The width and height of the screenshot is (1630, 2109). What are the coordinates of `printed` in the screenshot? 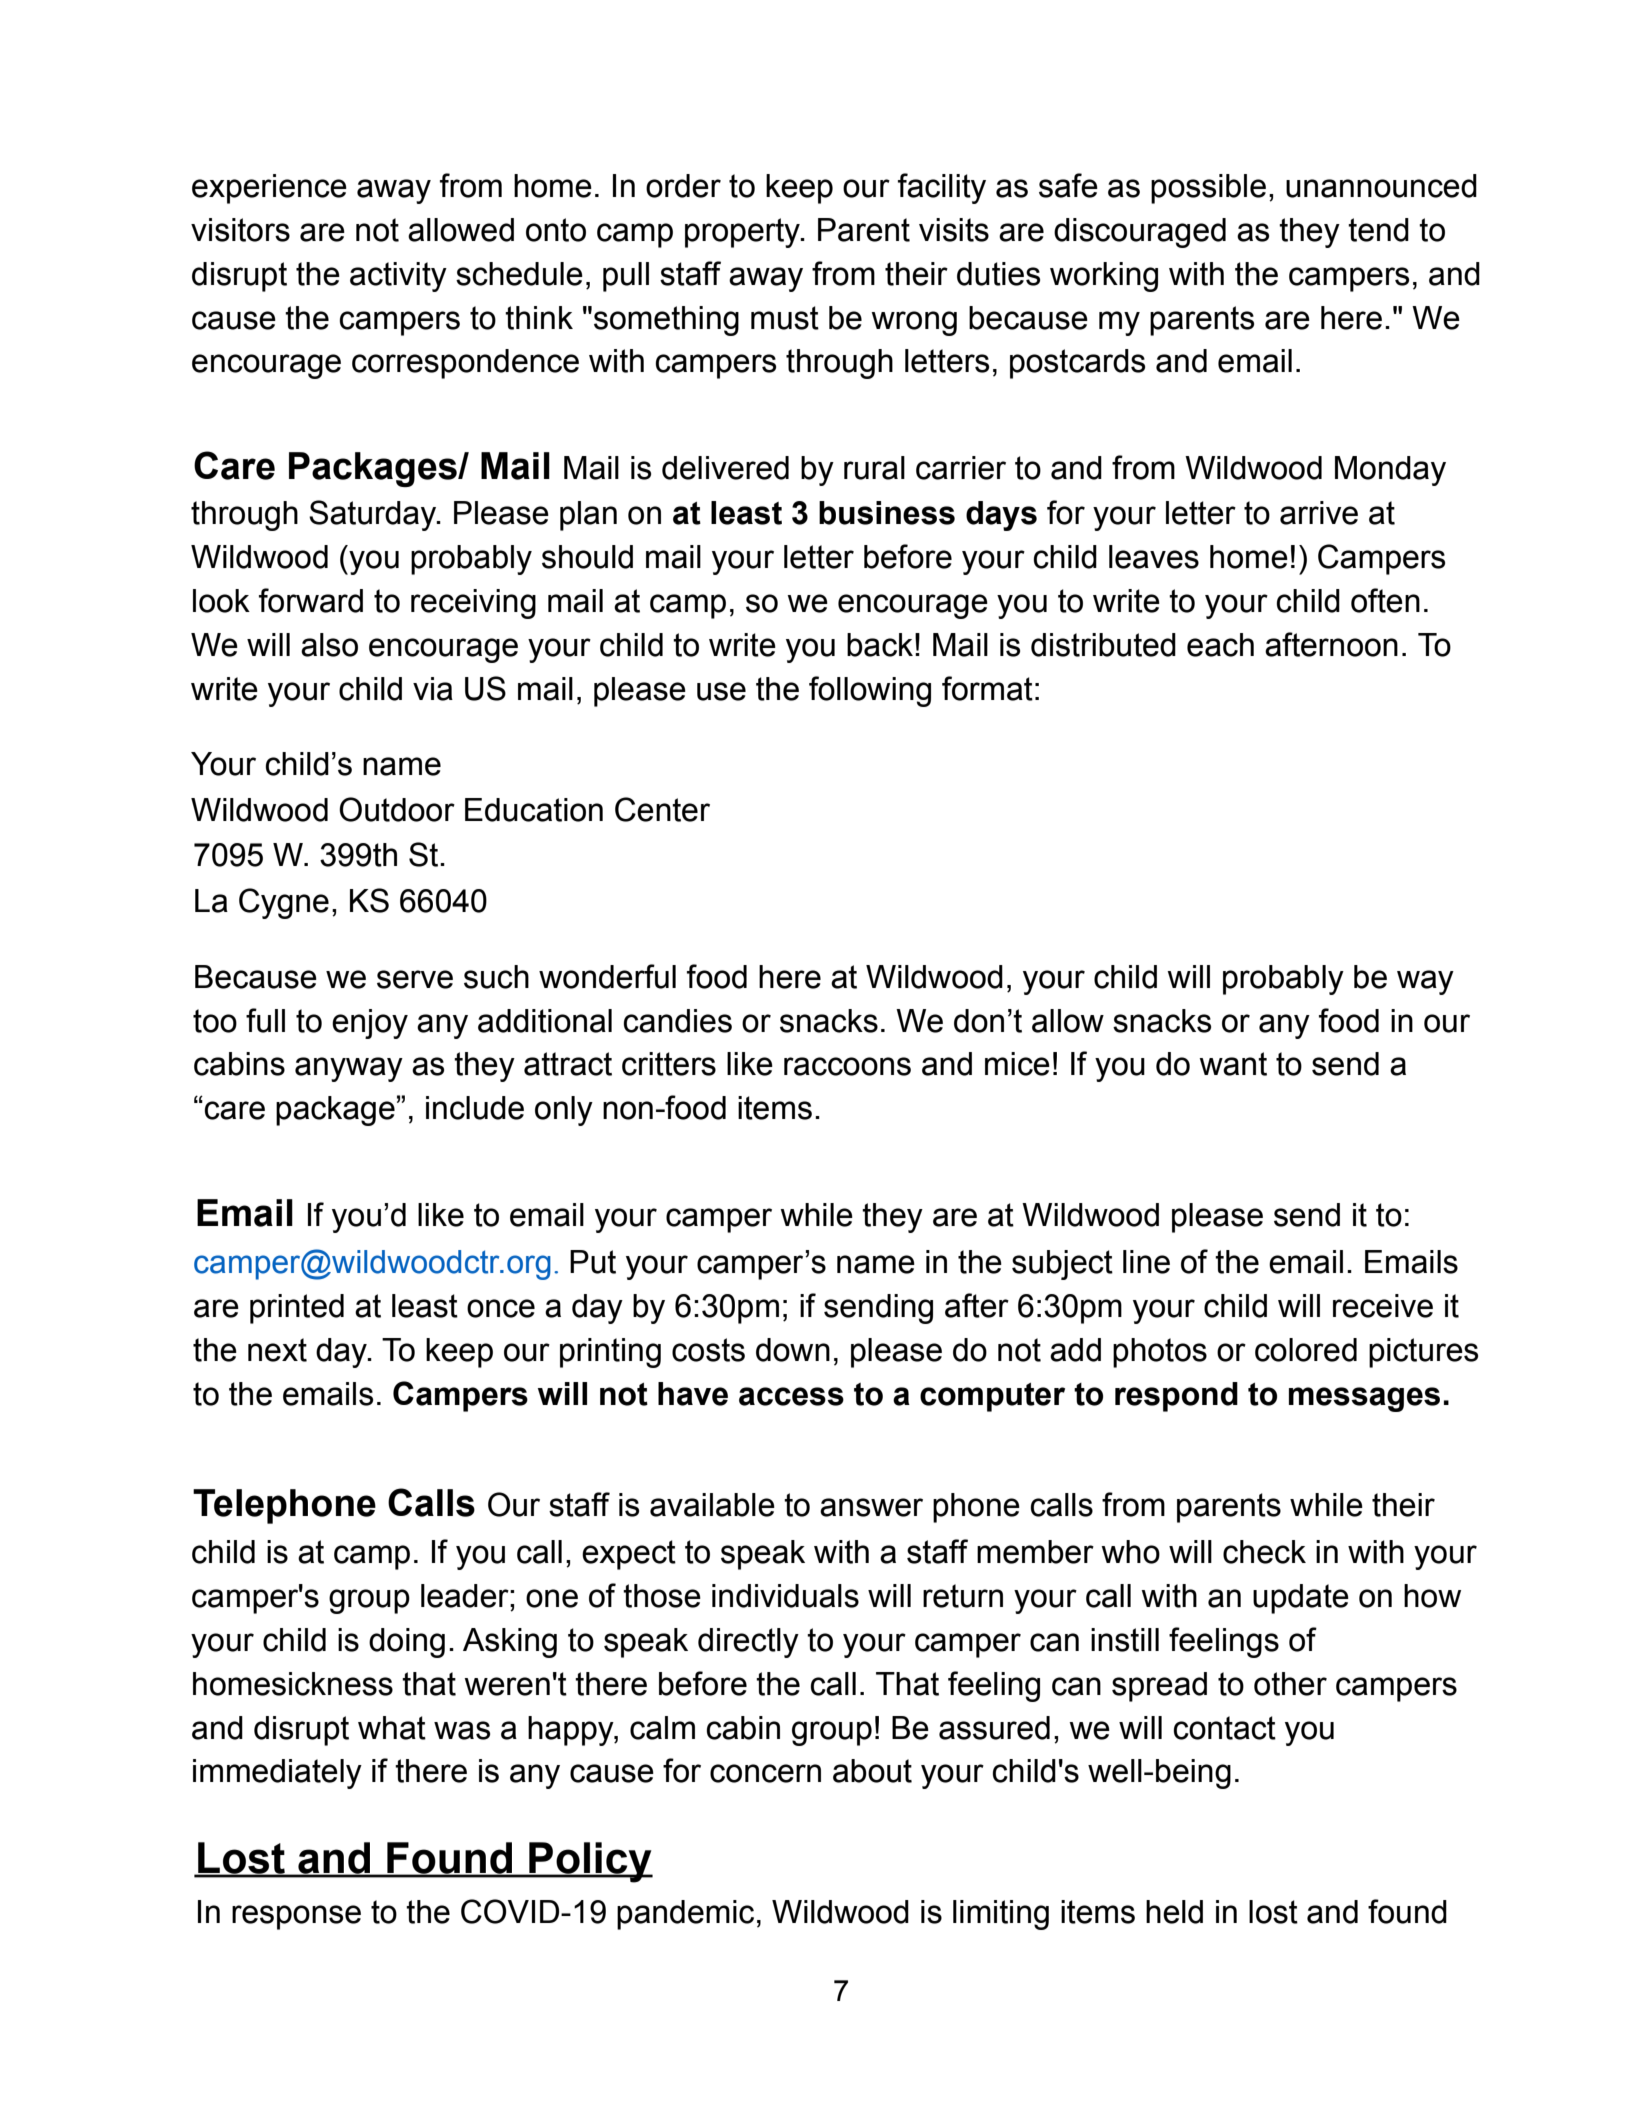 It's located at (297, 1309).
